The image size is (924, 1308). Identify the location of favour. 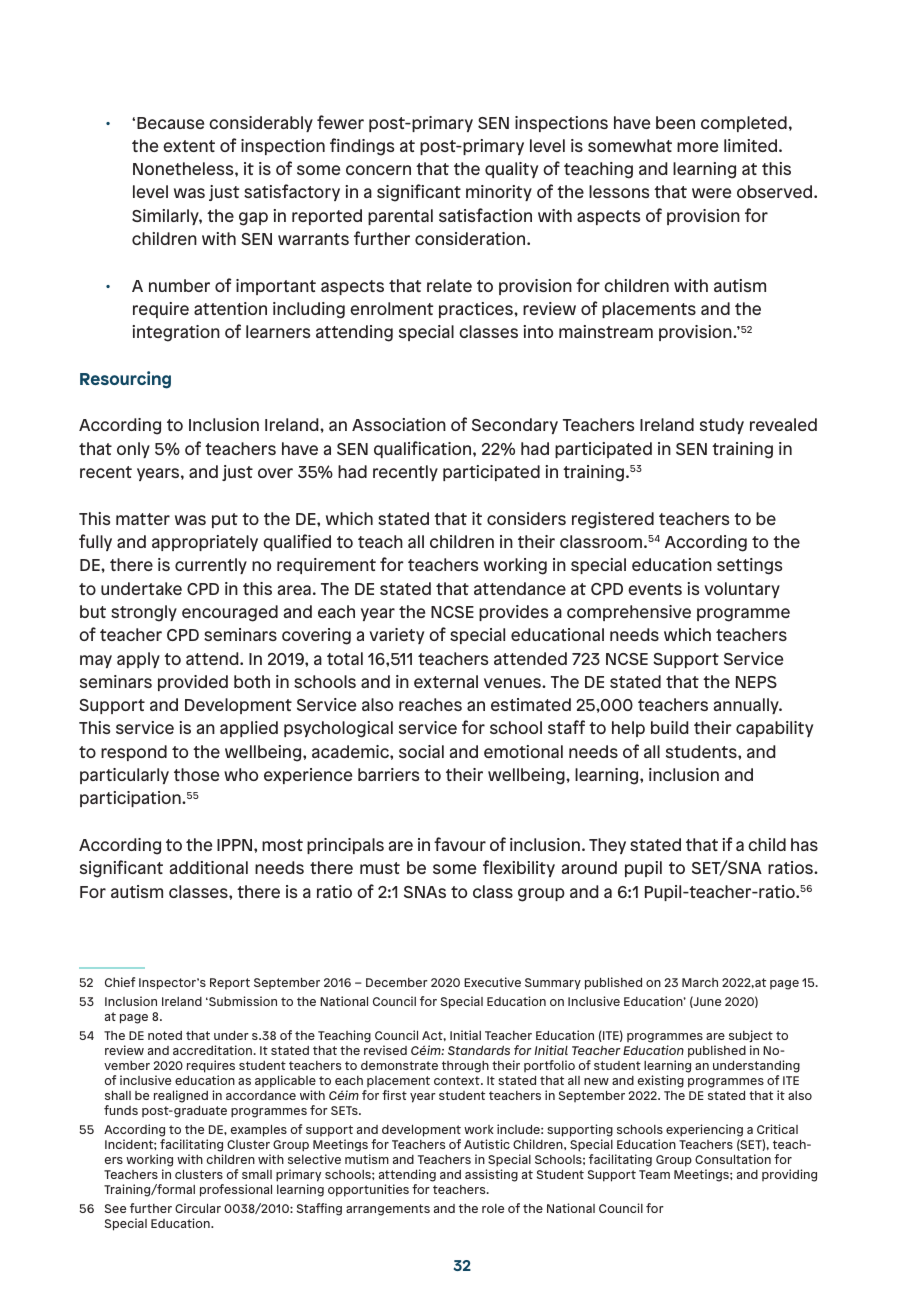
(460, 844).
